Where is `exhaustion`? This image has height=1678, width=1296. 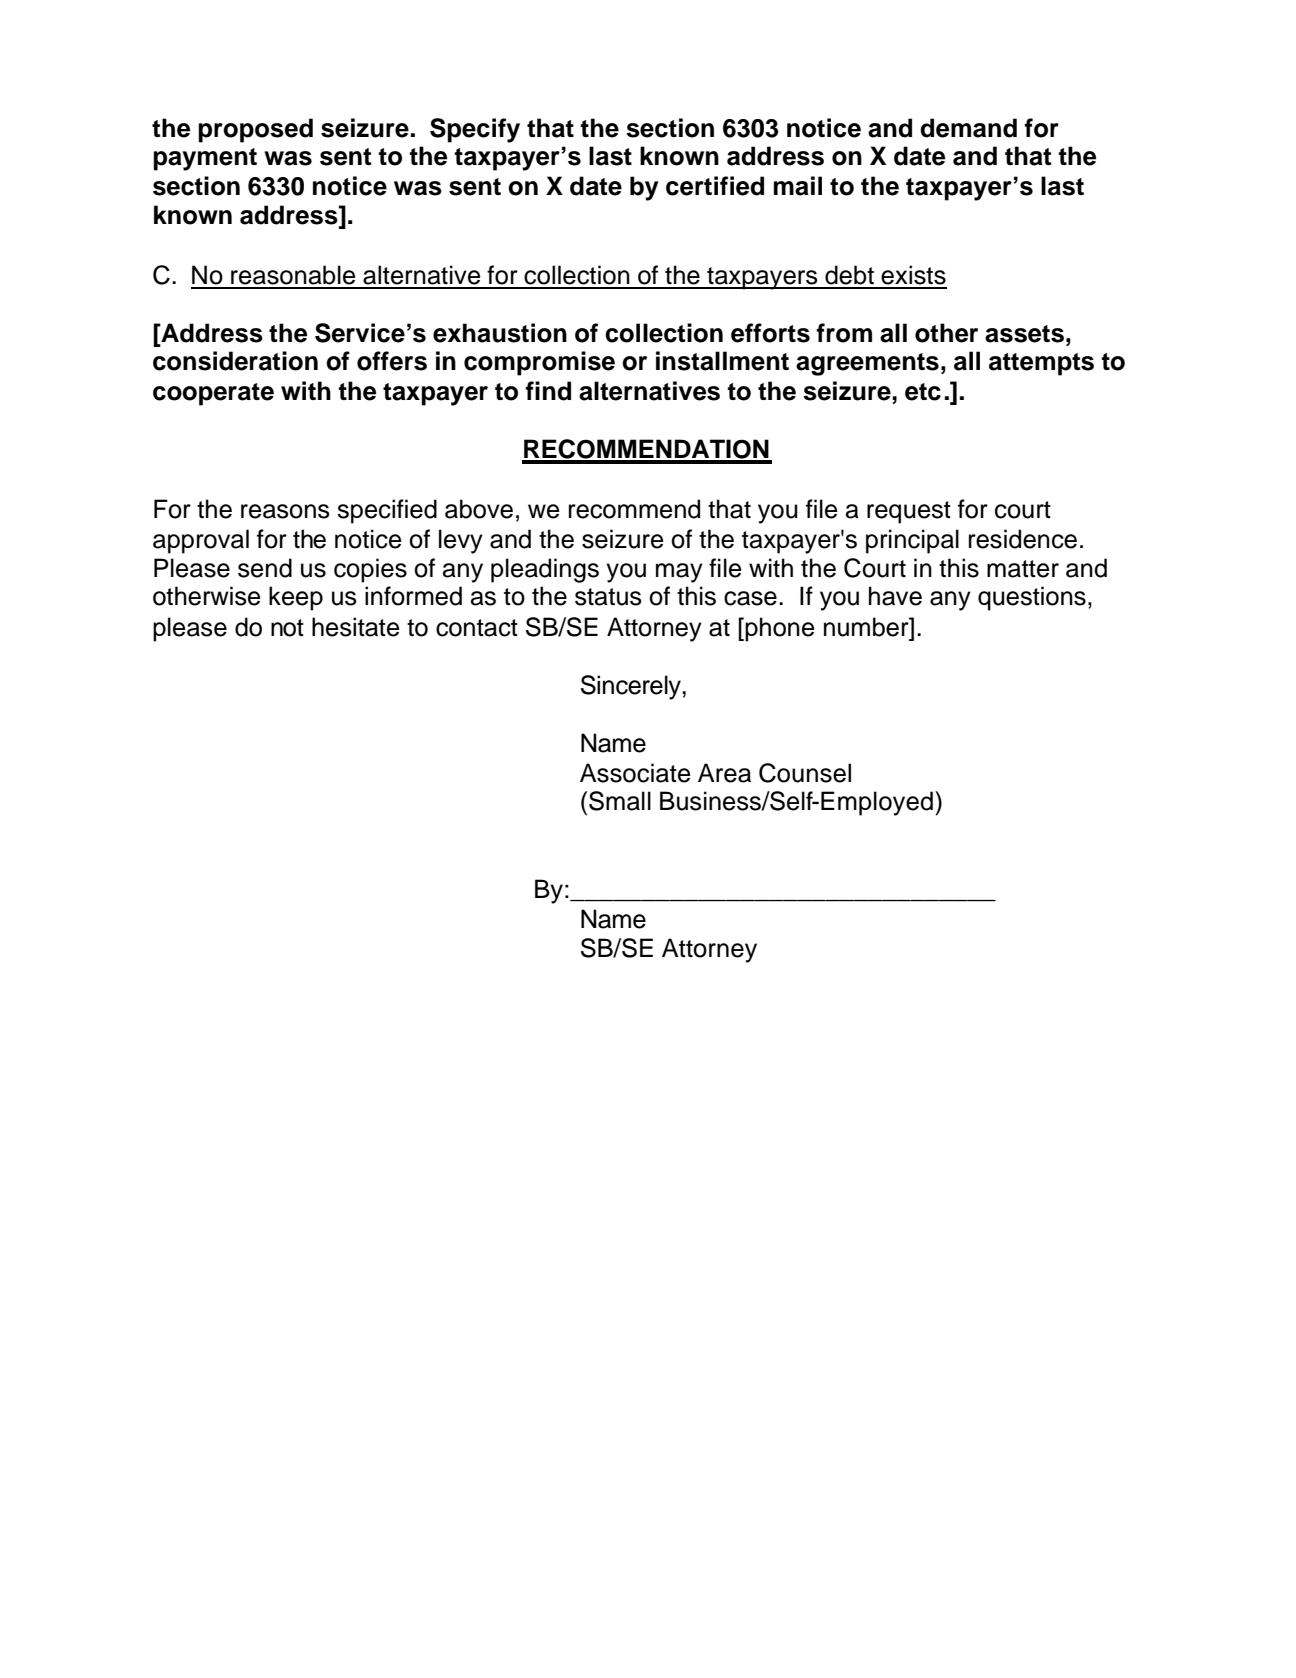
exhaustion is located at coordinates (500, 333).
